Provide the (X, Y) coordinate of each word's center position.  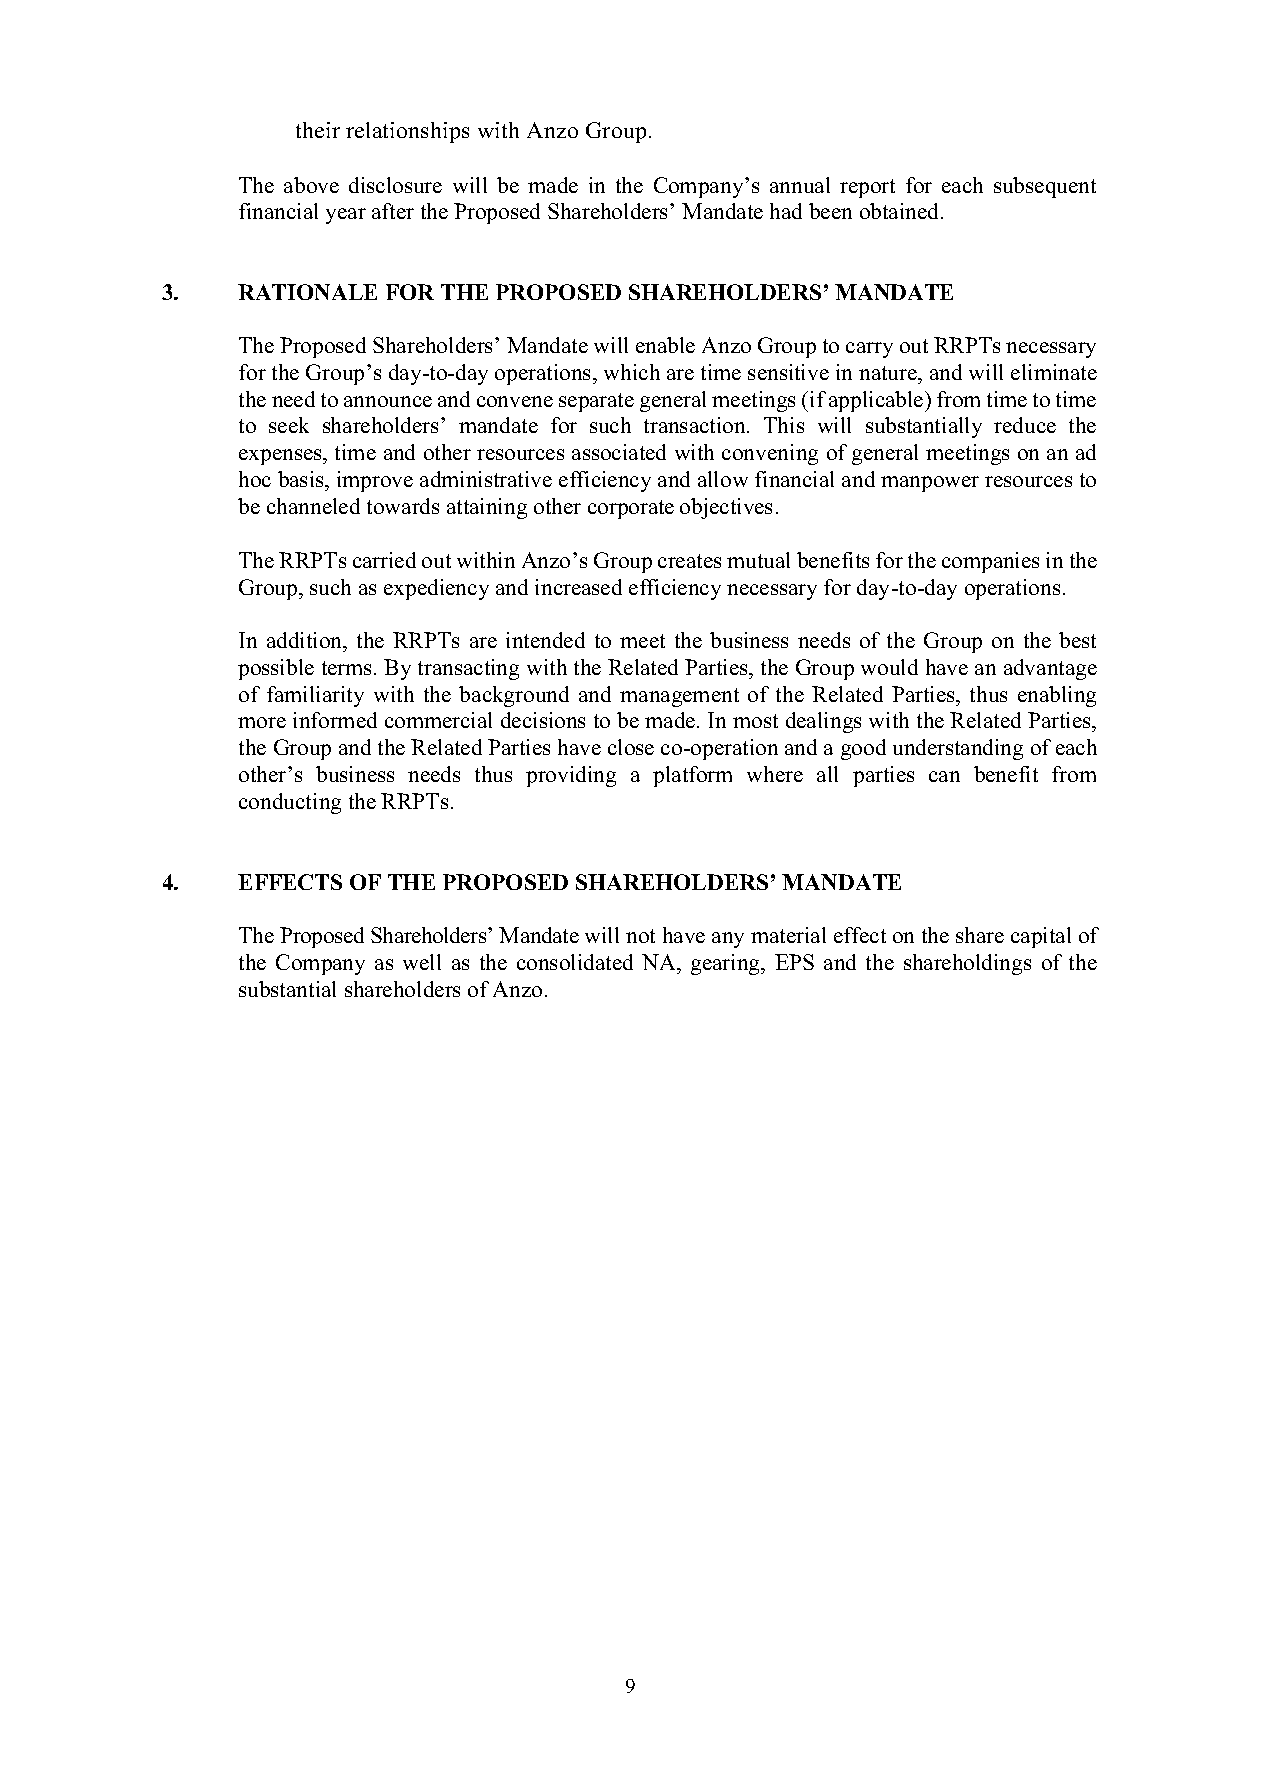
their (318, 130)
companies (990, 562)
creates (689, 561)
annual (800, 185)
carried (384, 560)
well (422, 962)
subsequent (1045, 187)
